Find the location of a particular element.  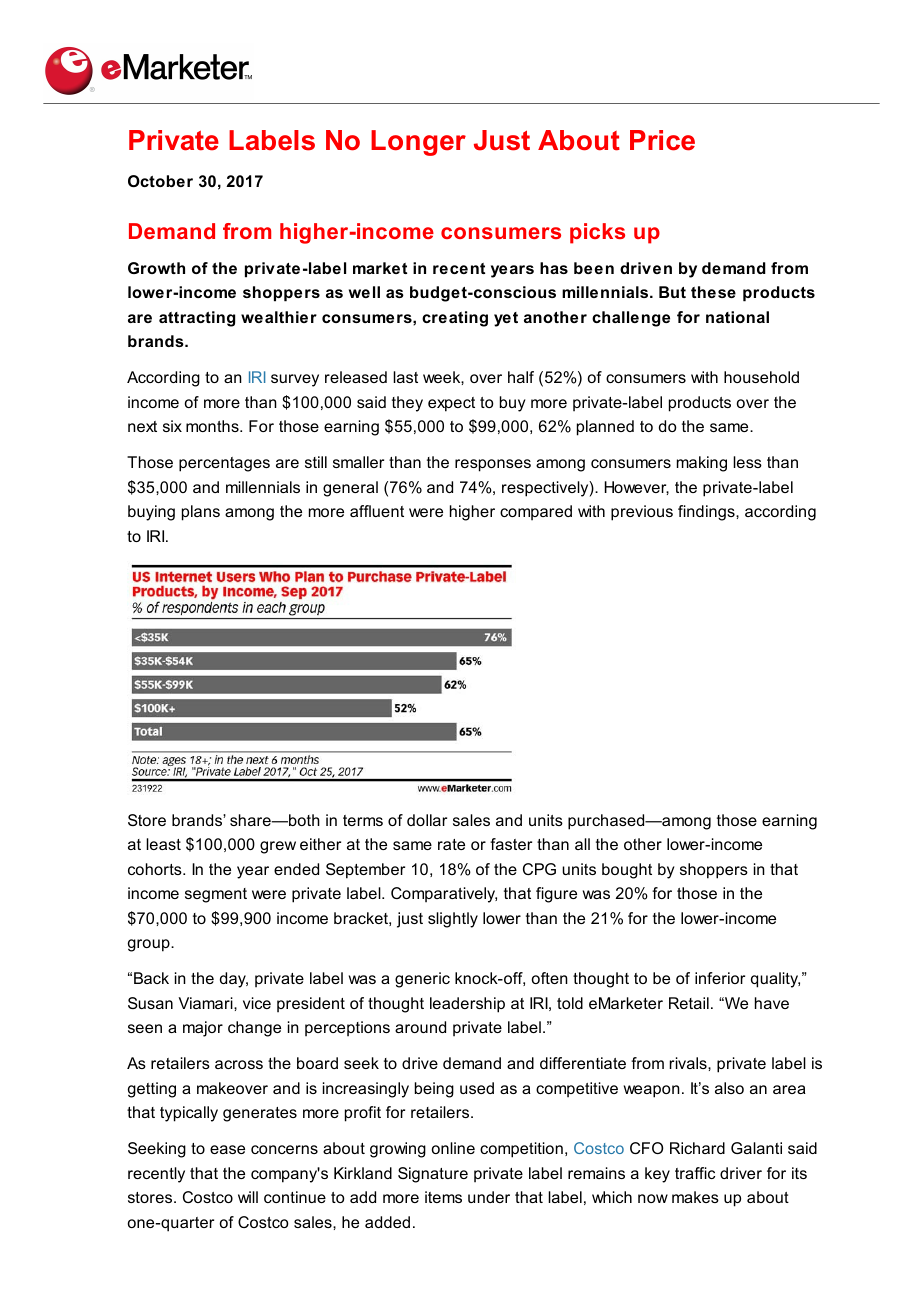

October is located at coordinates (160, 181).
